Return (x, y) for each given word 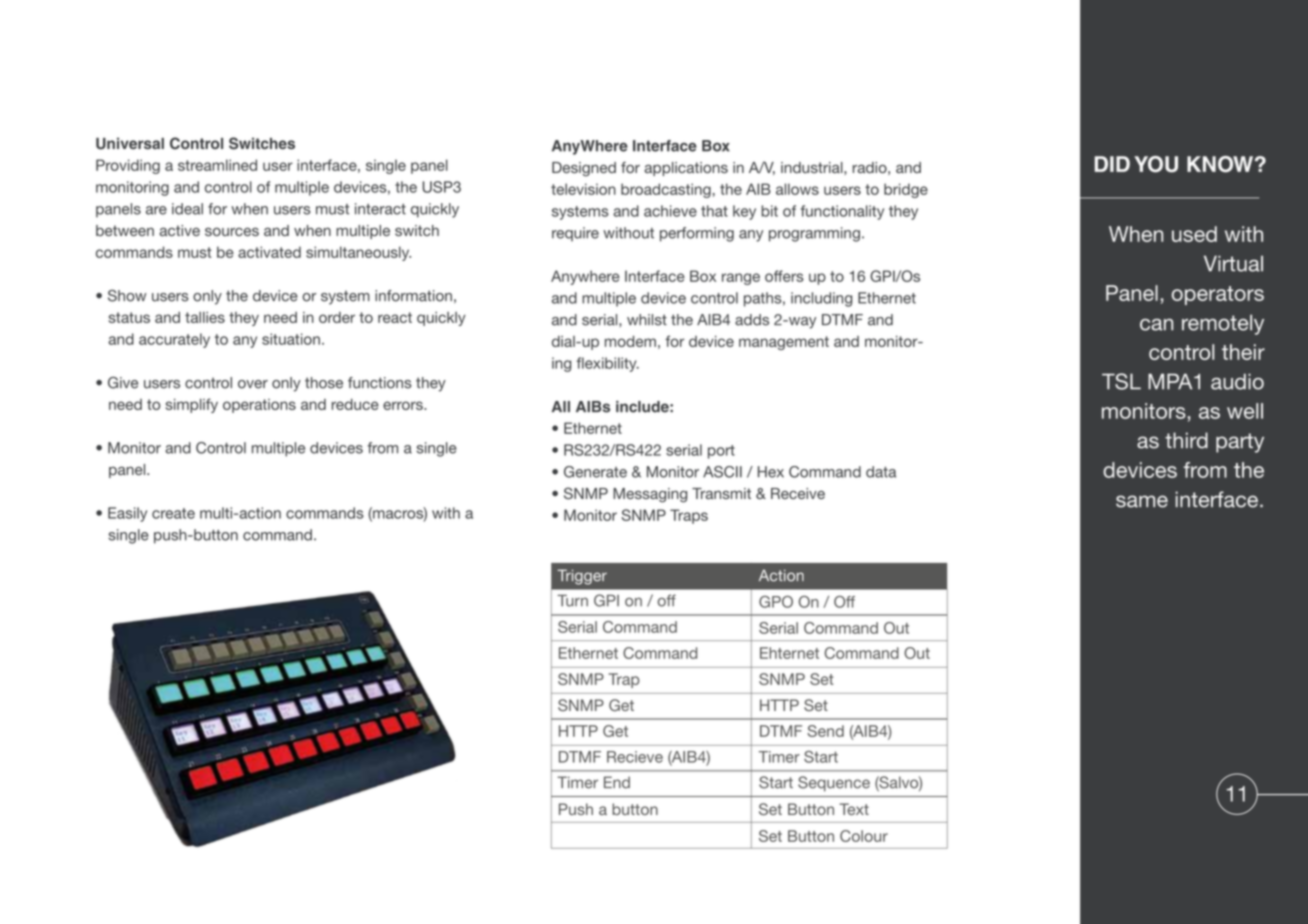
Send (825, 731)
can (1156, 325)
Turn (572, 601)
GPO (776, 602)
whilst (647, 320)
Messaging (650, 495)
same (1142, 501)
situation (291, 339)
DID (1112, 164)
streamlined (217, 165)
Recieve (635, 757)
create (173, 513)
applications (686, 169)
